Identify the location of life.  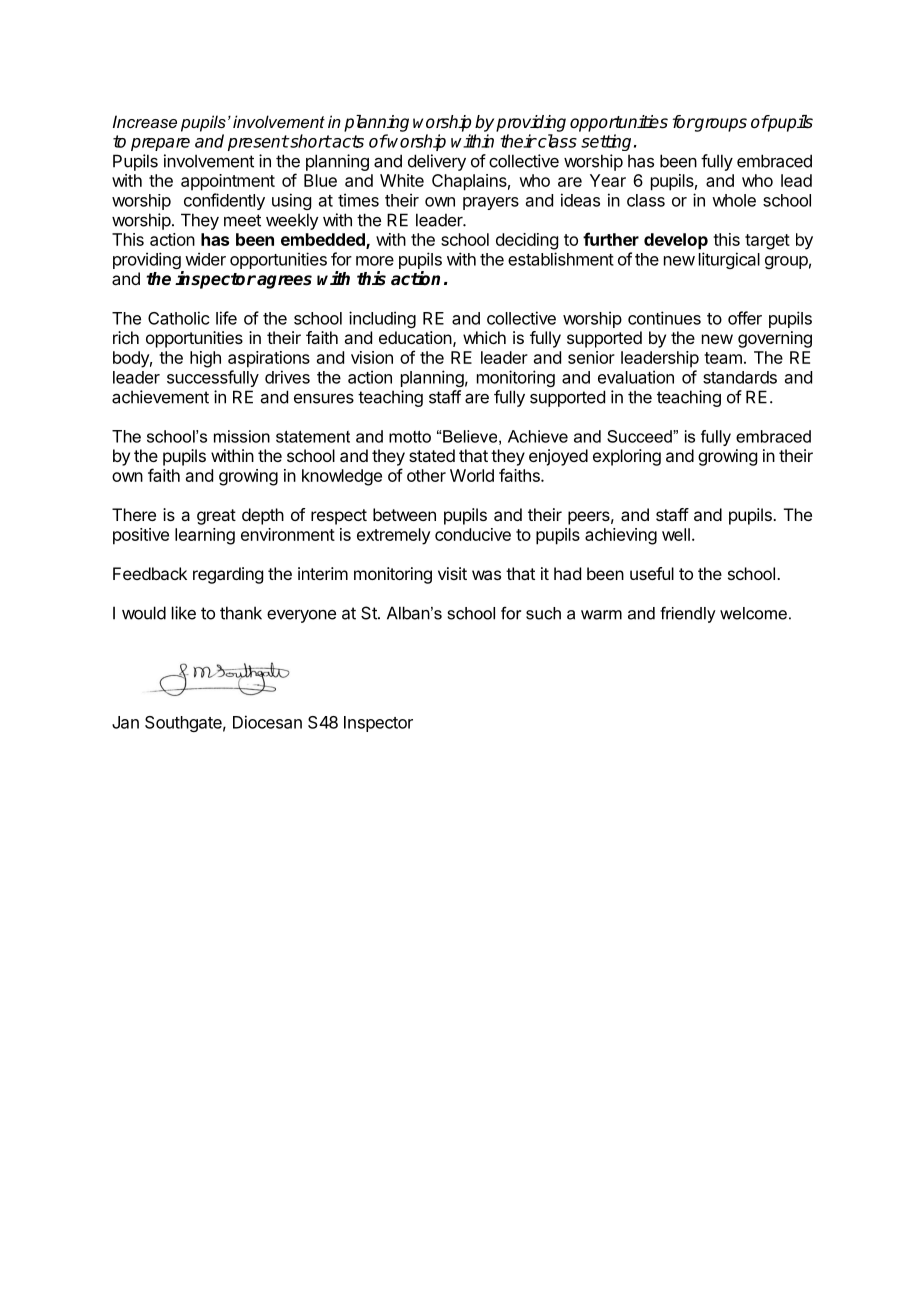
(226, 318).
